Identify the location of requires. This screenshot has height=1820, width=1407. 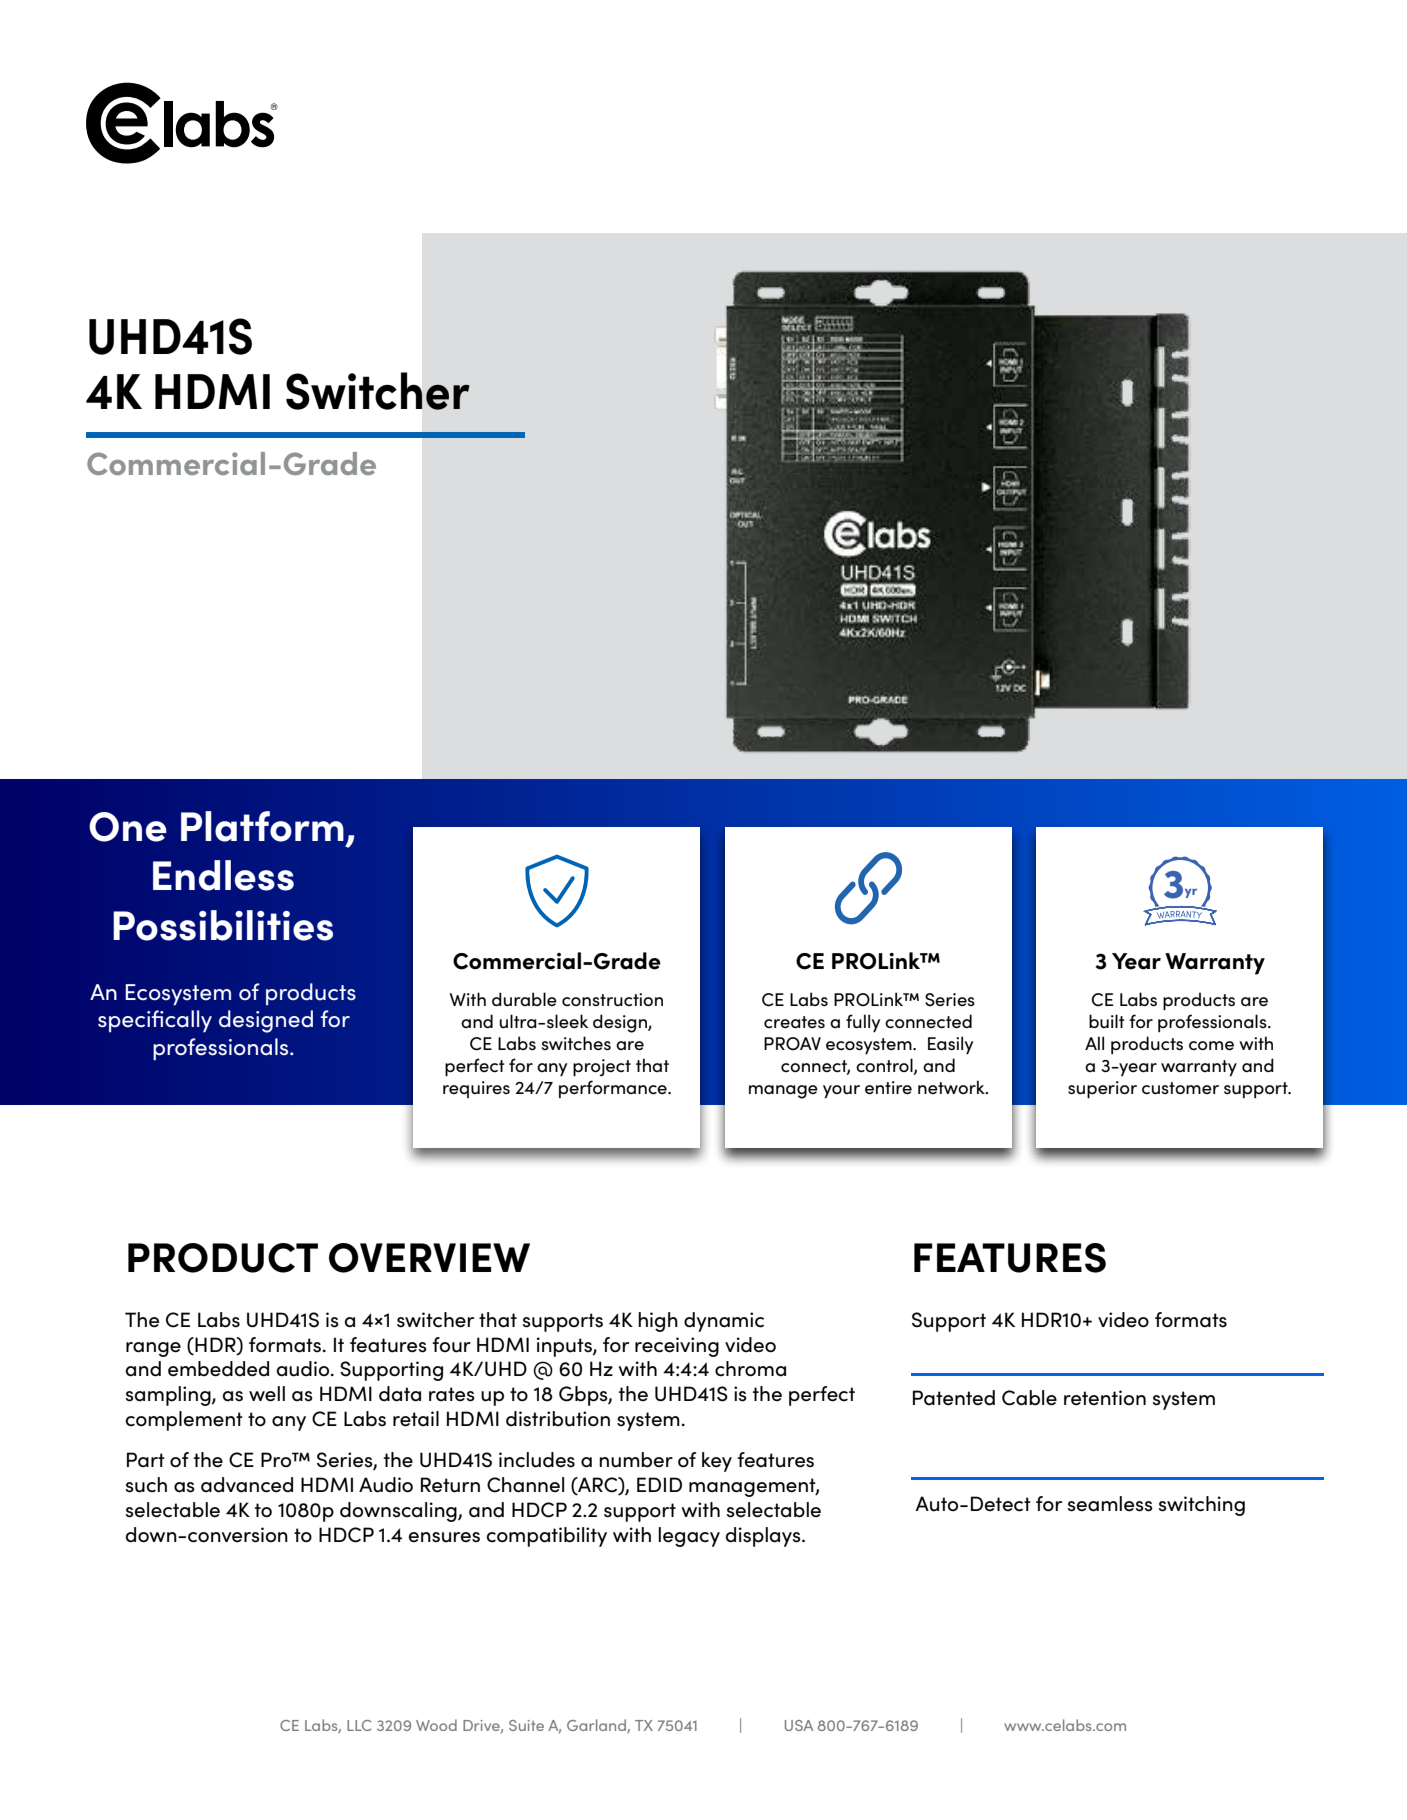
(476, 1089).
